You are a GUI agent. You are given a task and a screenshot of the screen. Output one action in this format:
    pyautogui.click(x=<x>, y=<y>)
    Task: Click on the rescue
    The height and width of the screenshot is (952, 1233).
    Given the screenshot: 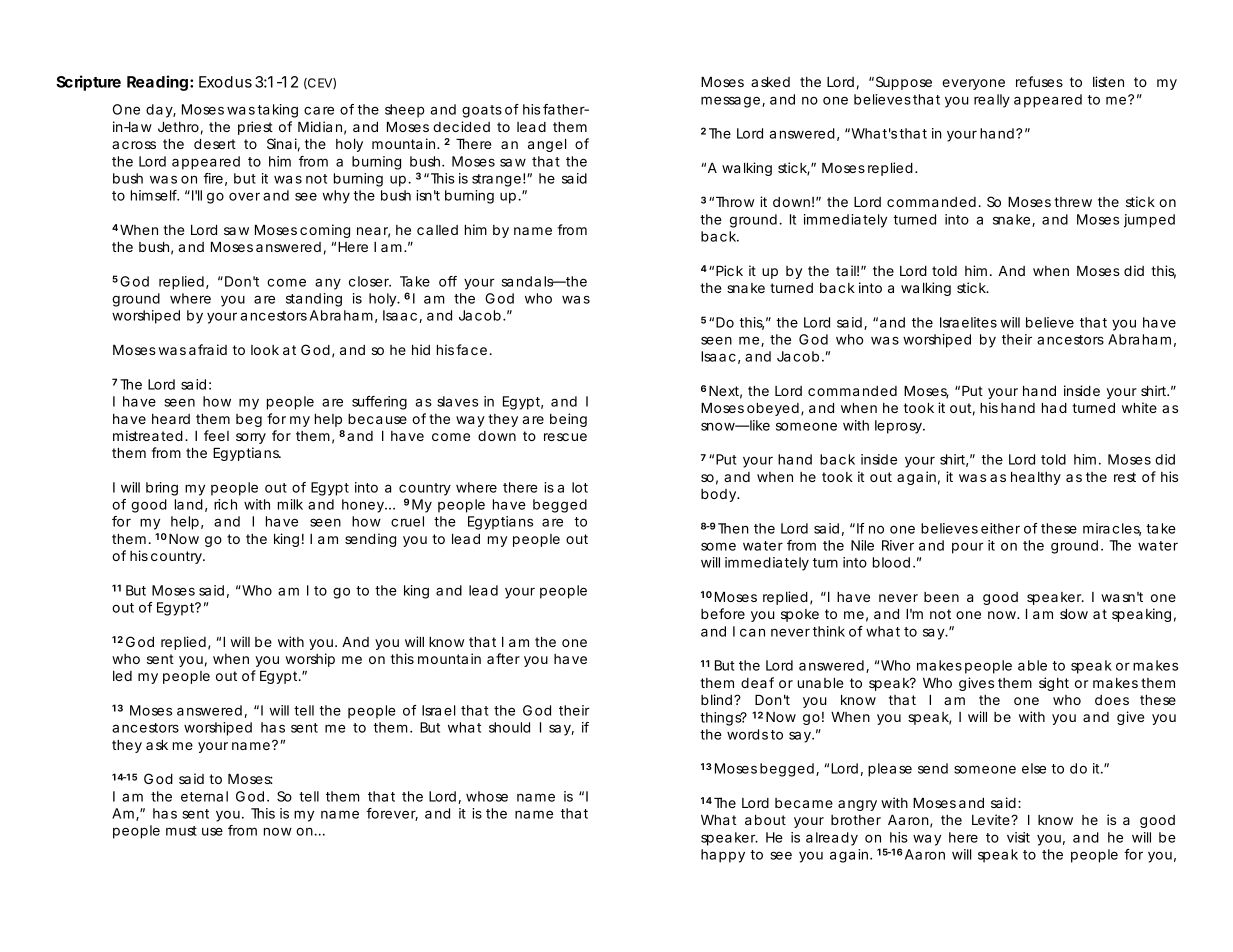 What is the action you would take?
    pyautogui.click(x=565, y=437)
